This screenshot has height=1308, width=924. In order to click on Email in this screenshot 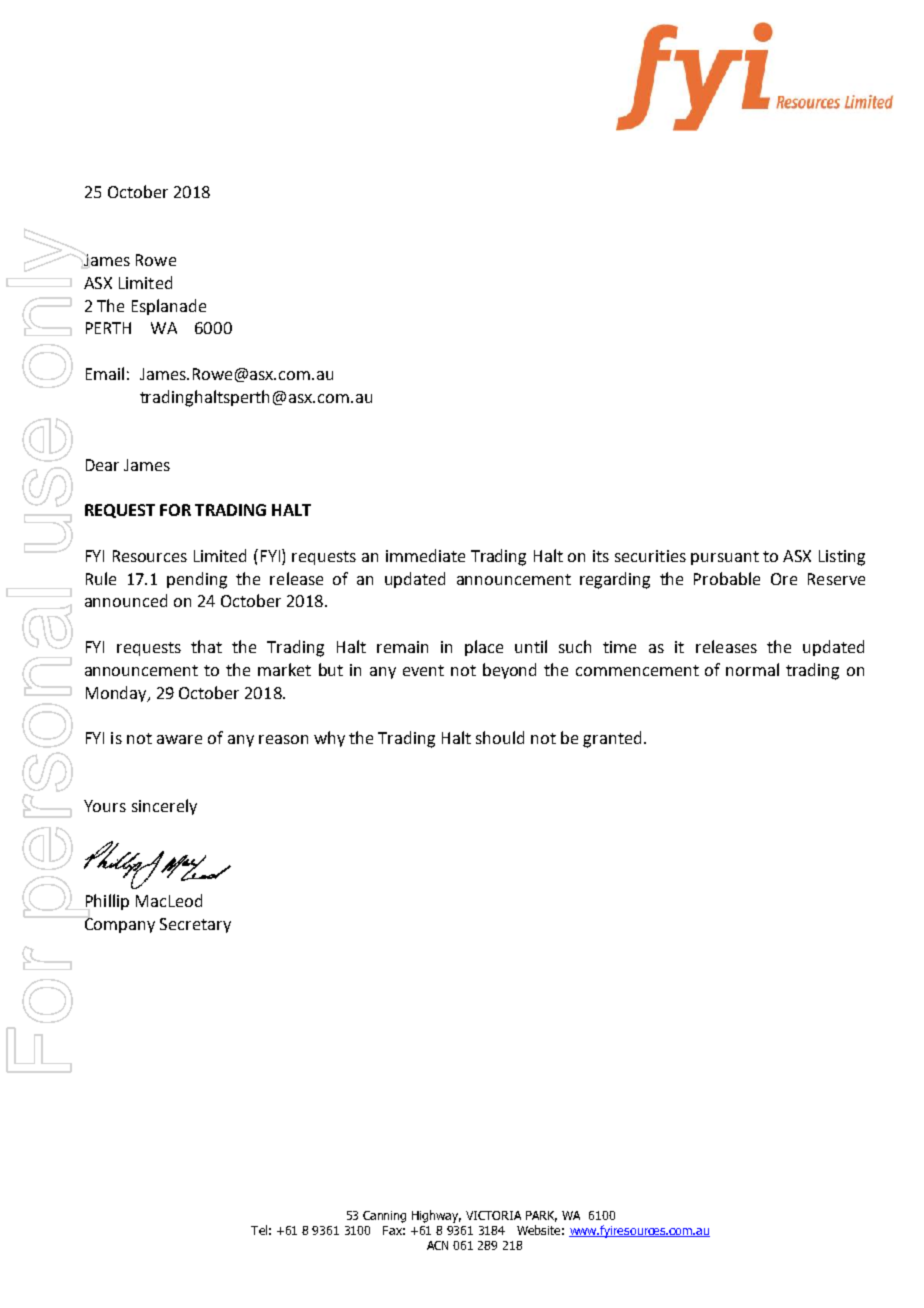, I will do `click(105, 373)`.
